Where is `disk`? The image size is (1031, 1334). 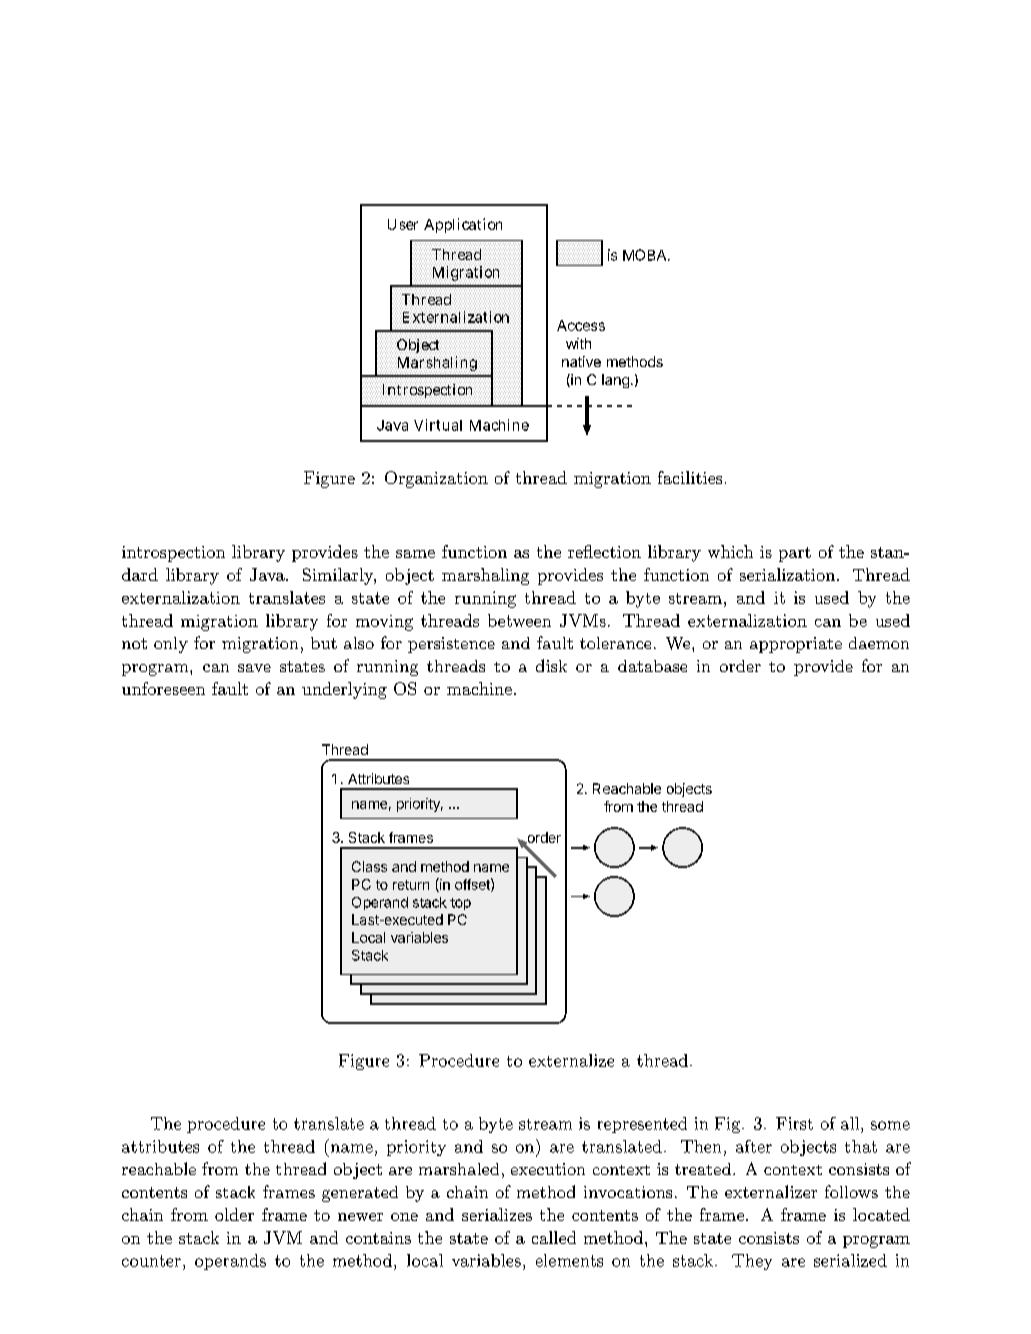 disk is located at coordinates (551, 665).
